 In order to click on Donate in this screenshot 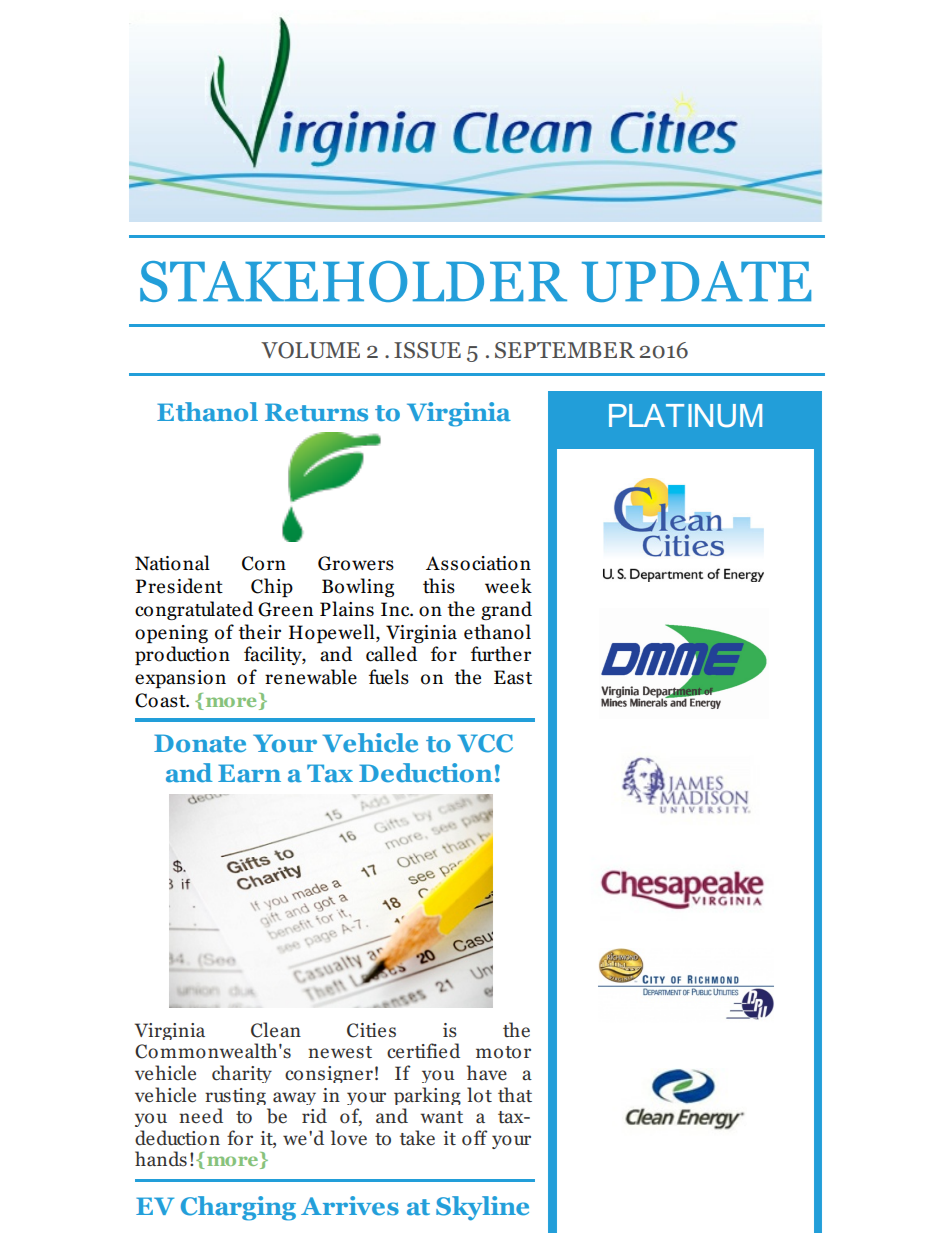, I will do `click(200, 743)`.
